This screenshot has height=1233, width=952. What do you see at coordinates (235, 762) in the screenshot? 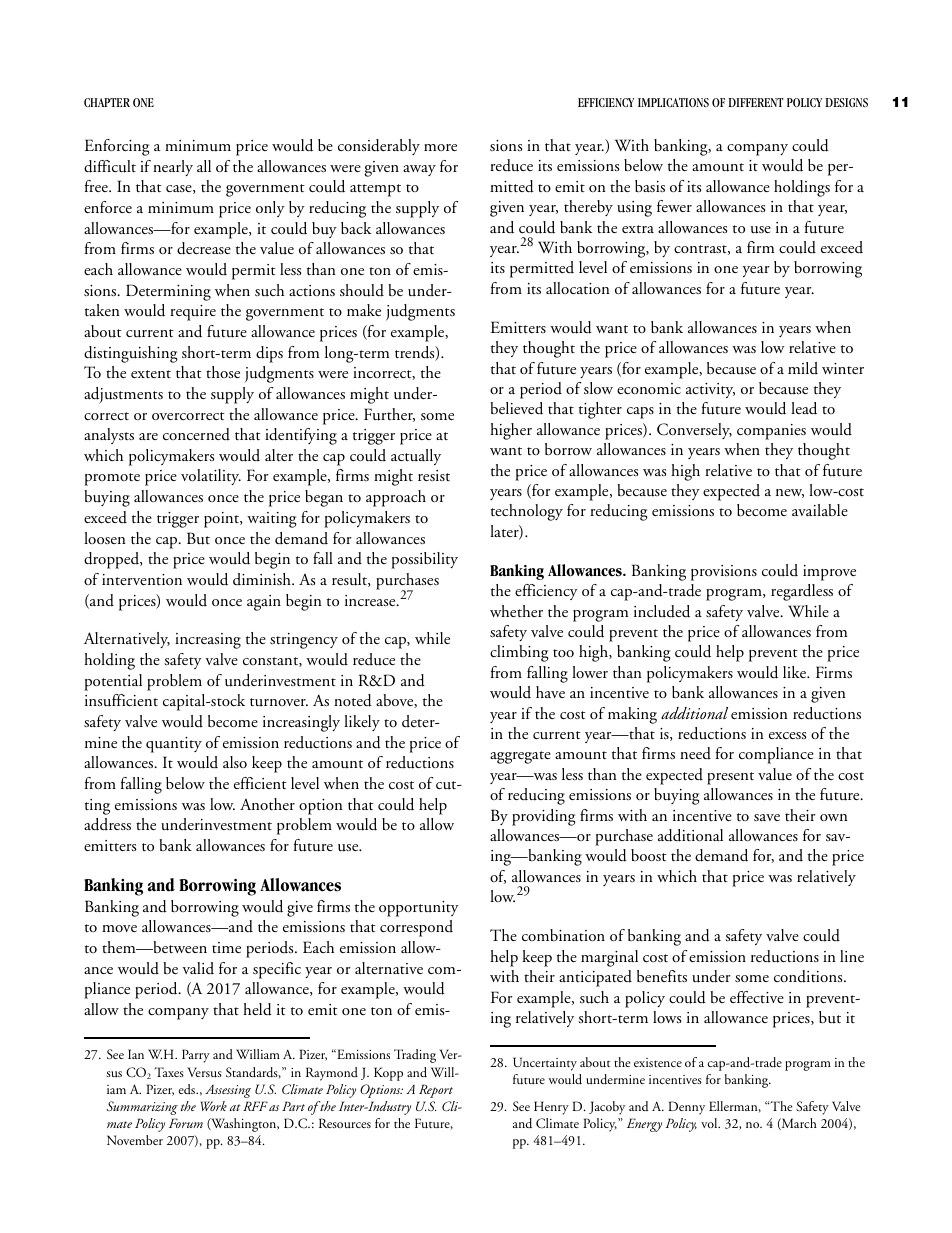
I see `also` at bounding box center [235, 762].
